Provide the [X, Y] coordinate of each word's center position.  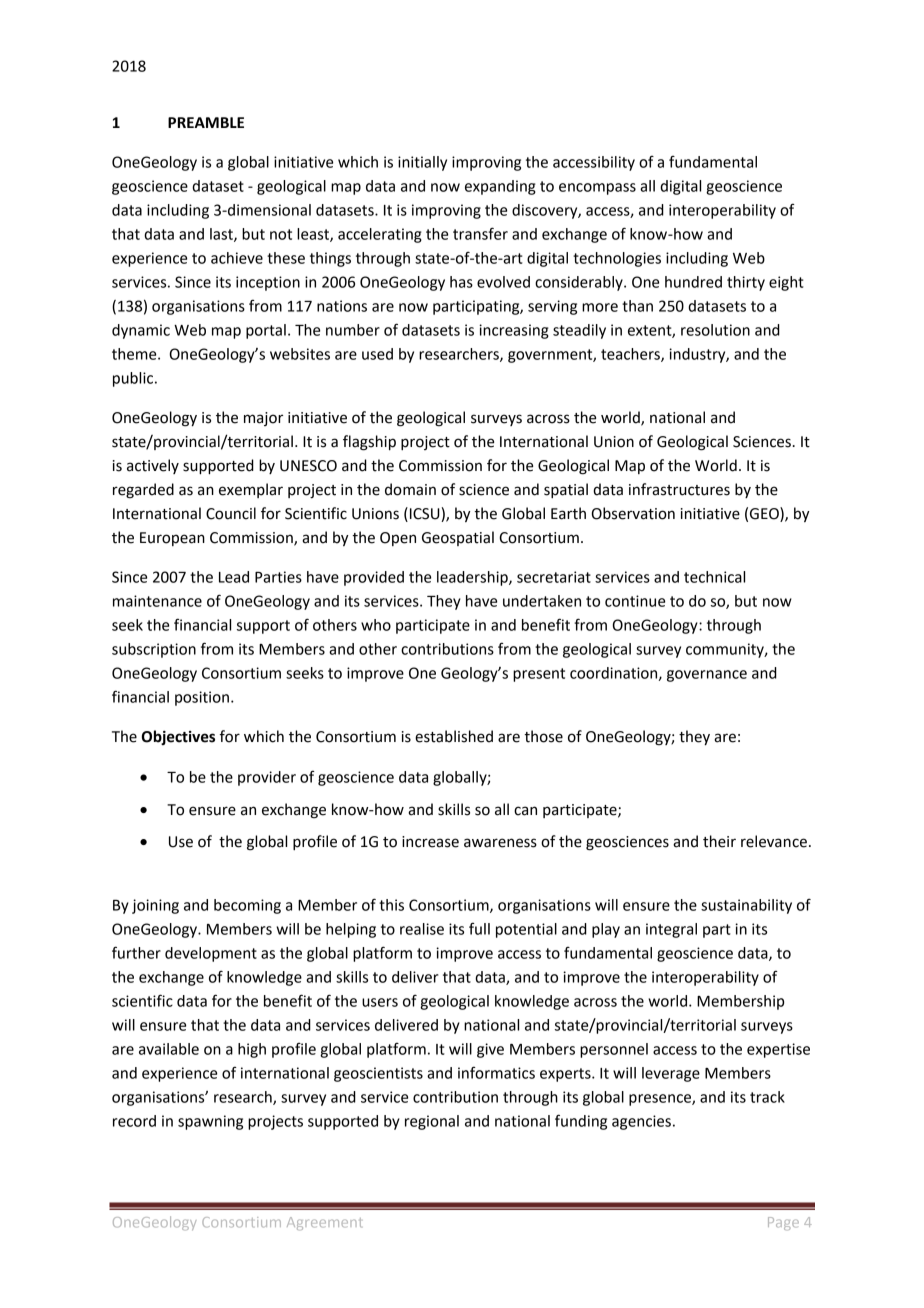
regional [432, 1122]
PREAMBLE [206, 122]
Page [783, 1223]
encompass [597, 189]
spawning [210, 1122]
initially [422, 163]
